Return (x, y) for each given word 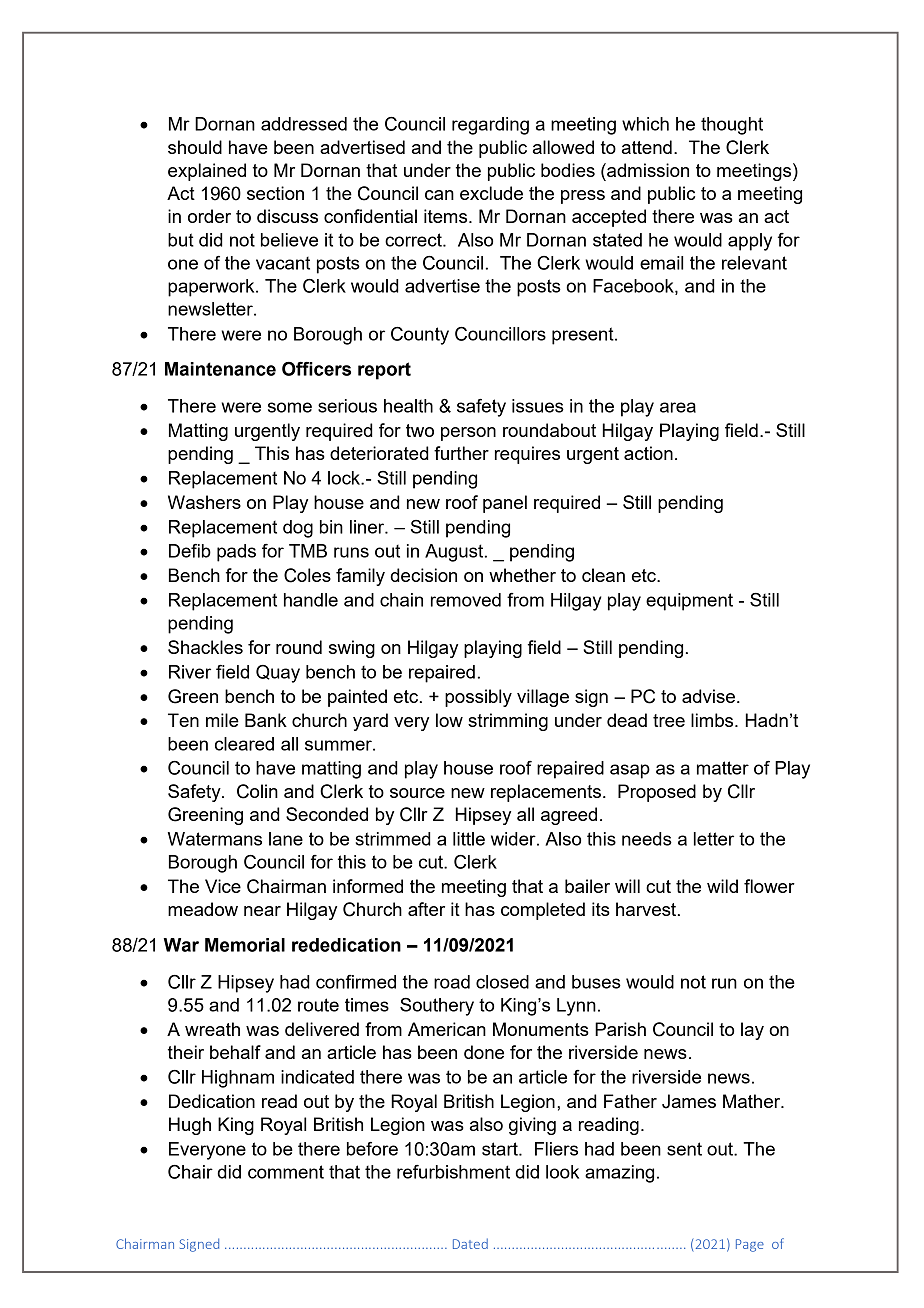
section (275, 193)
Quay (278, 674)
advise (708, 696)
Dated (470, 1243)
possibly (478, 698)
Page (750, 1245)
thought (732, 126)
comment (286, 1172)
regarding (490, 126)
